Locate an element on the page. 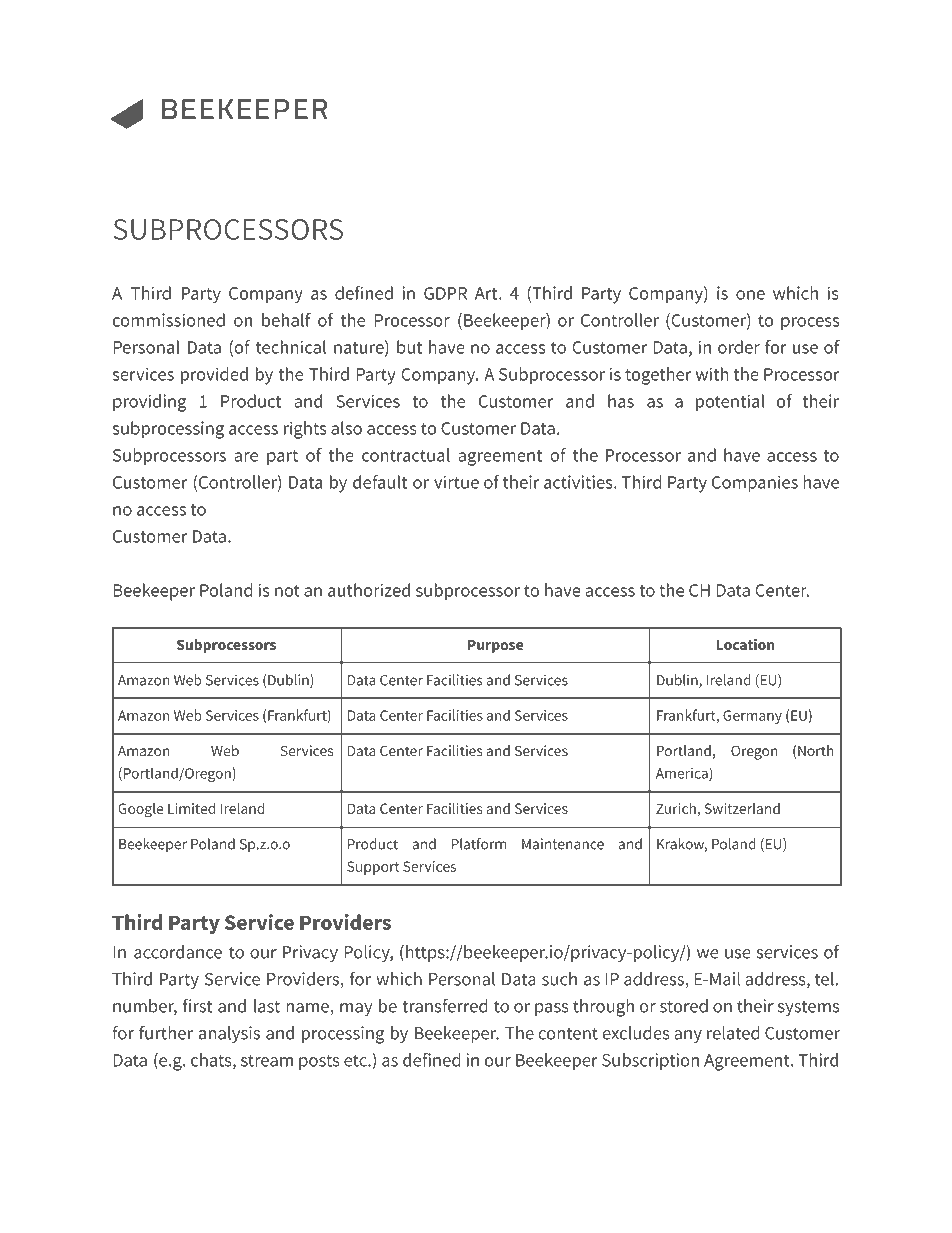 The image size is (952, 1233). GDPR is located at coordinates (445, 293).
